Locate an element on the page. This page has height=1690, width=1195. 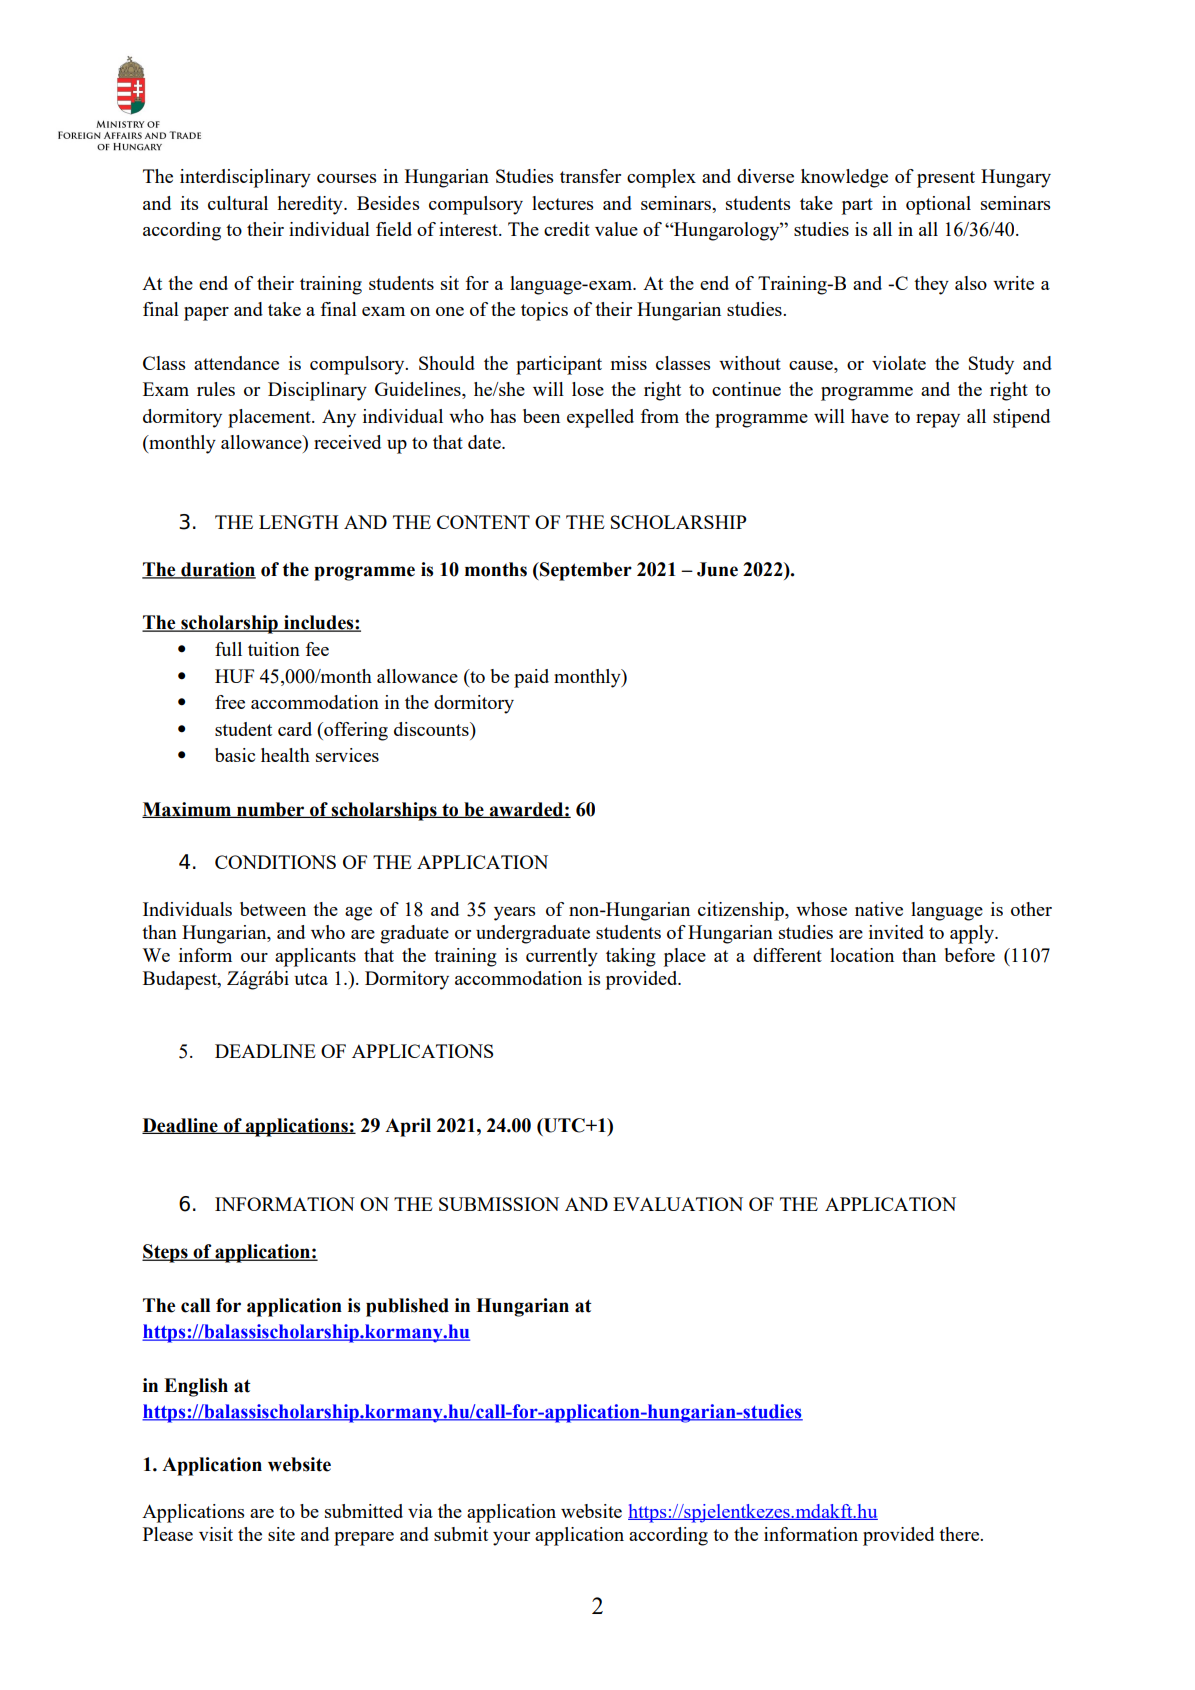
visit is located at coordinates (216, 1534).
